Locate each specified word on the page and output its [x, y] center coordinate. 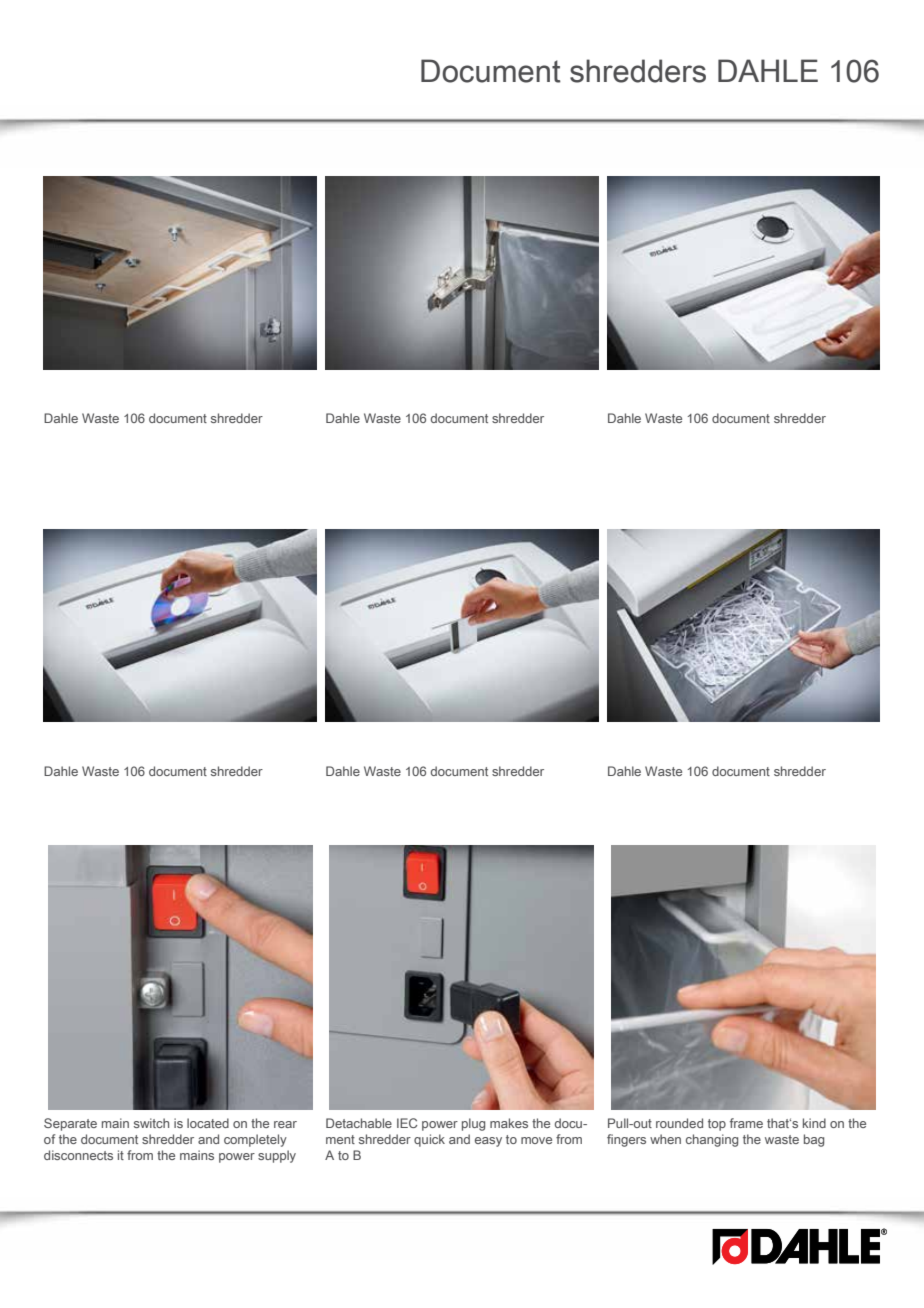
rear [285, 1124]
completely [255, 1140]
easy [488, 1142]
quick [429, 1140]
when [665, 1139]
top [717, 1125]
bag [814, 1140]
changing [712, 1140]
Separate [70, 1124]
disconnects [78, 1155]
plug [473, 1124]
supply [277, 1156]
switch [151, 1123]
